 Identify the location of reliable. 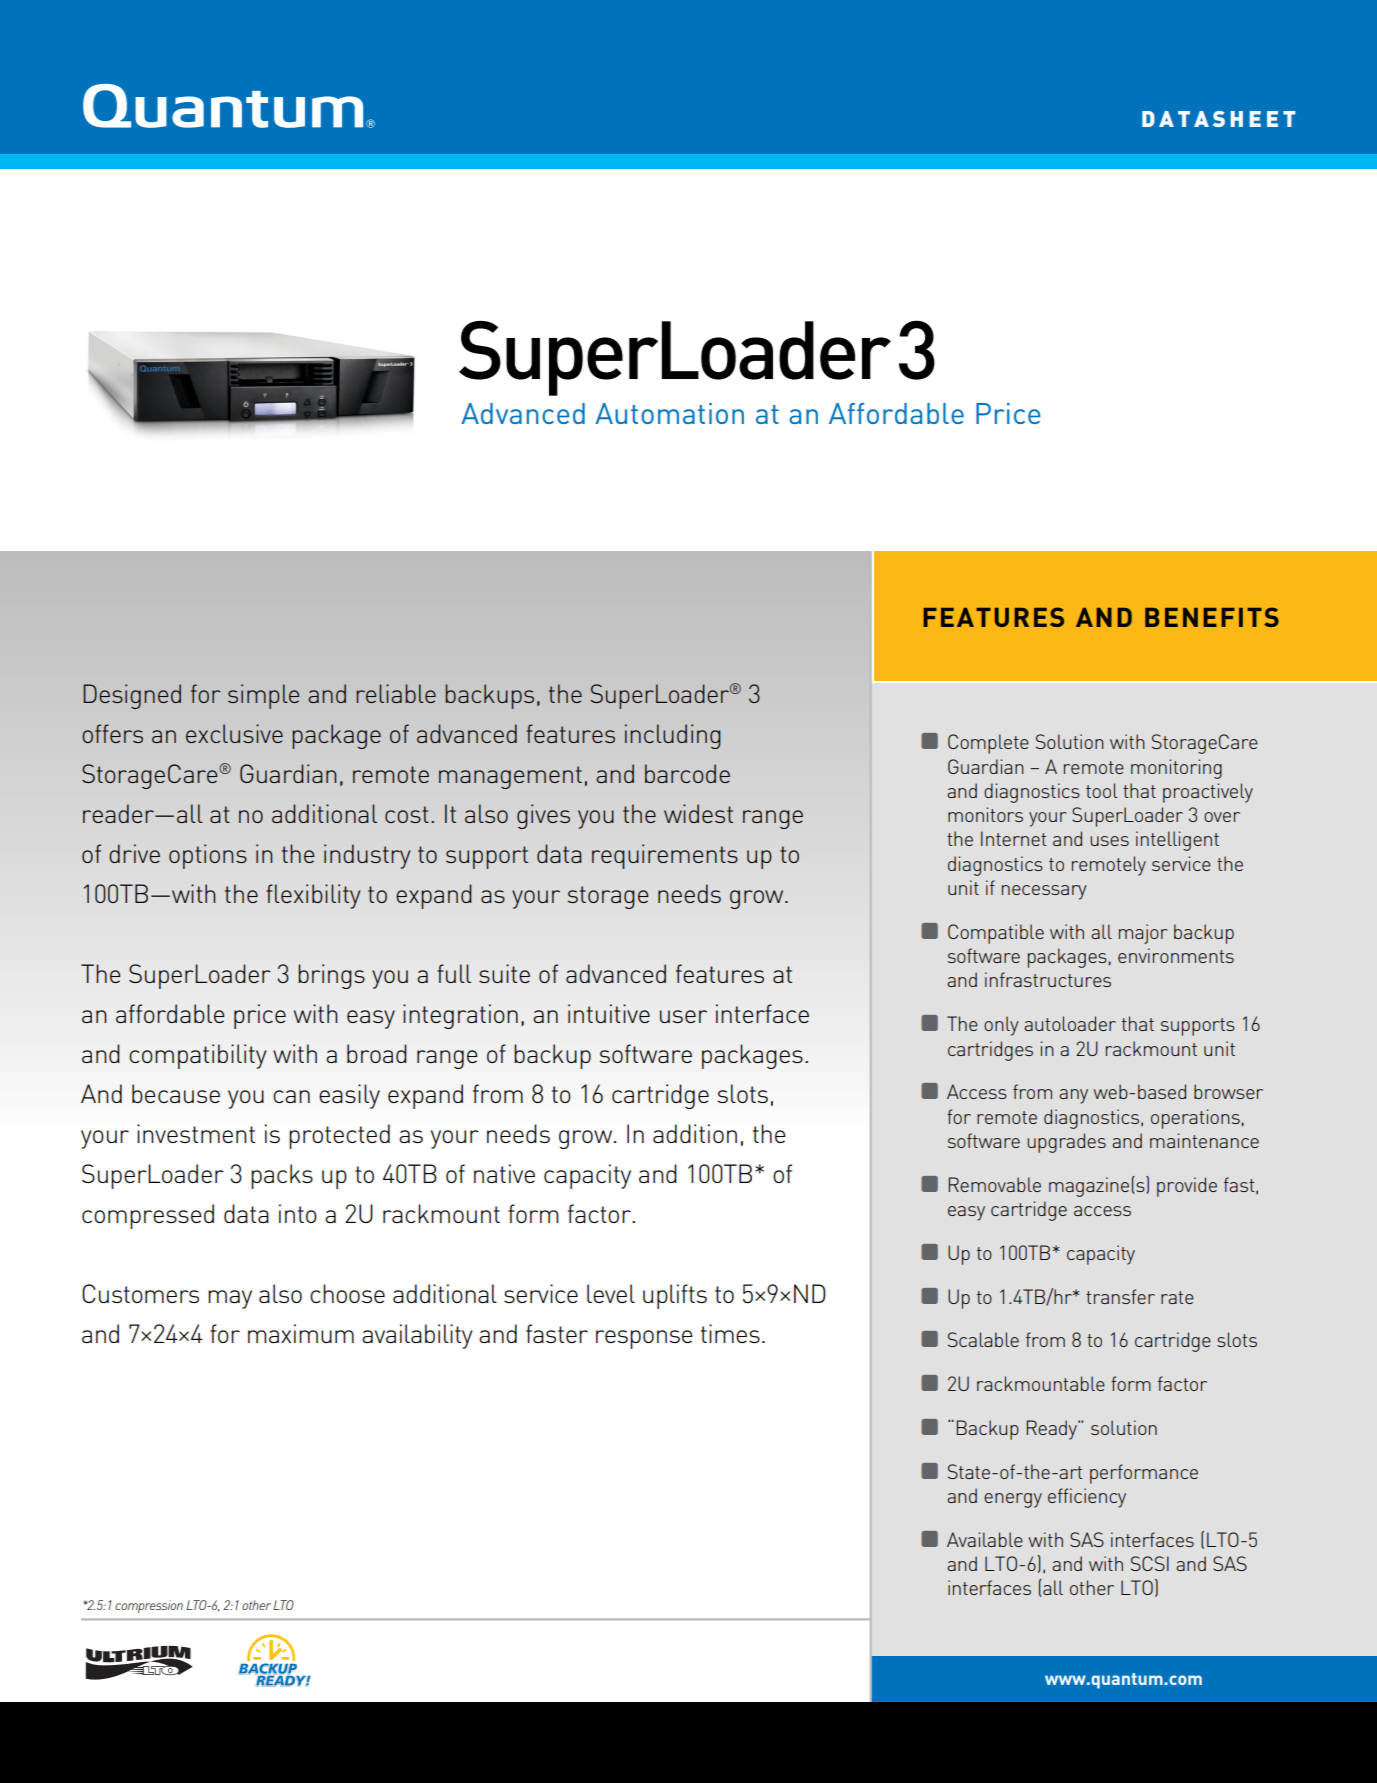
(396, 693).
